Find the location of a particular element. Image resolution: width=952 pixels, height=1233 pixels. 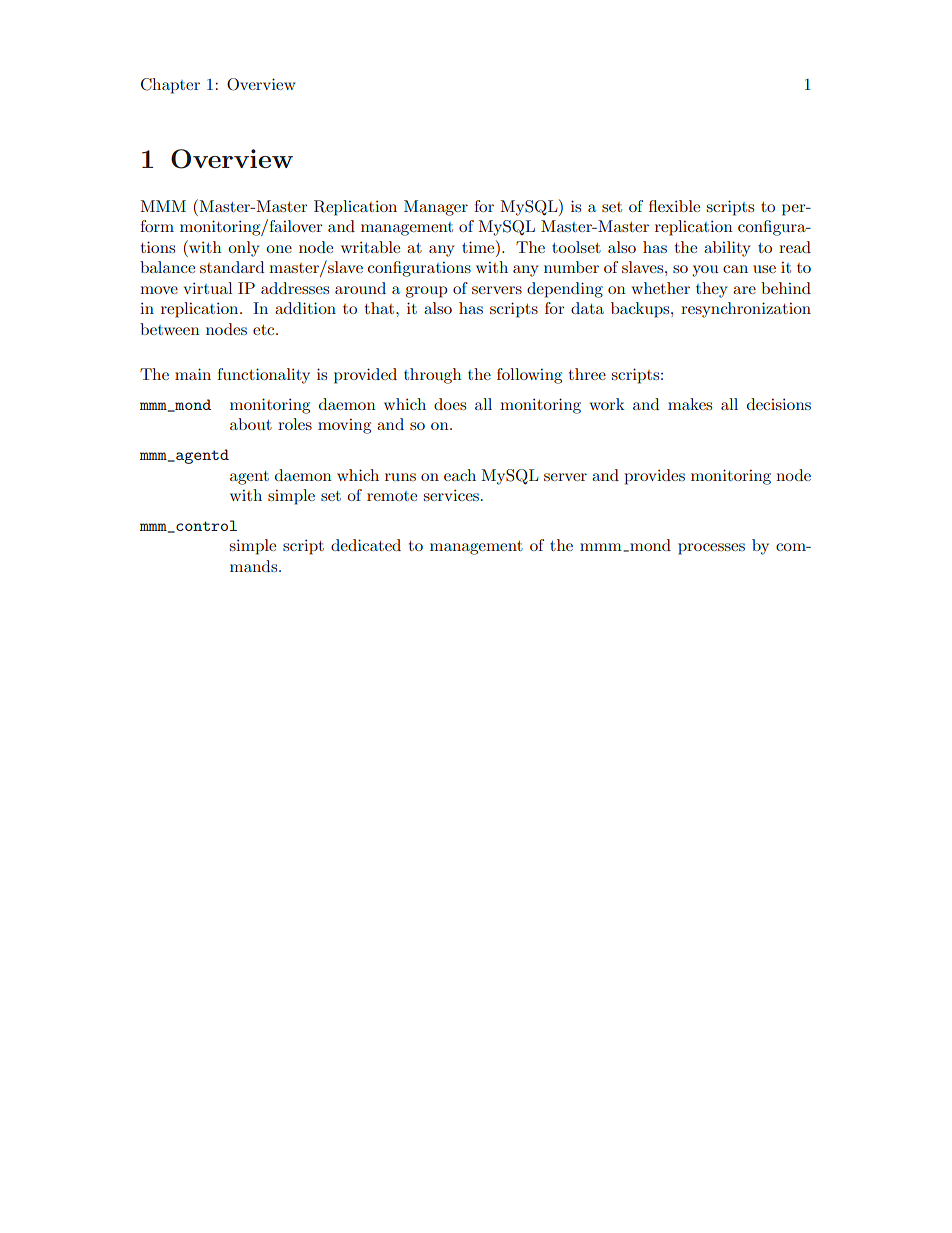

services is located at coordinates (453, 495).
